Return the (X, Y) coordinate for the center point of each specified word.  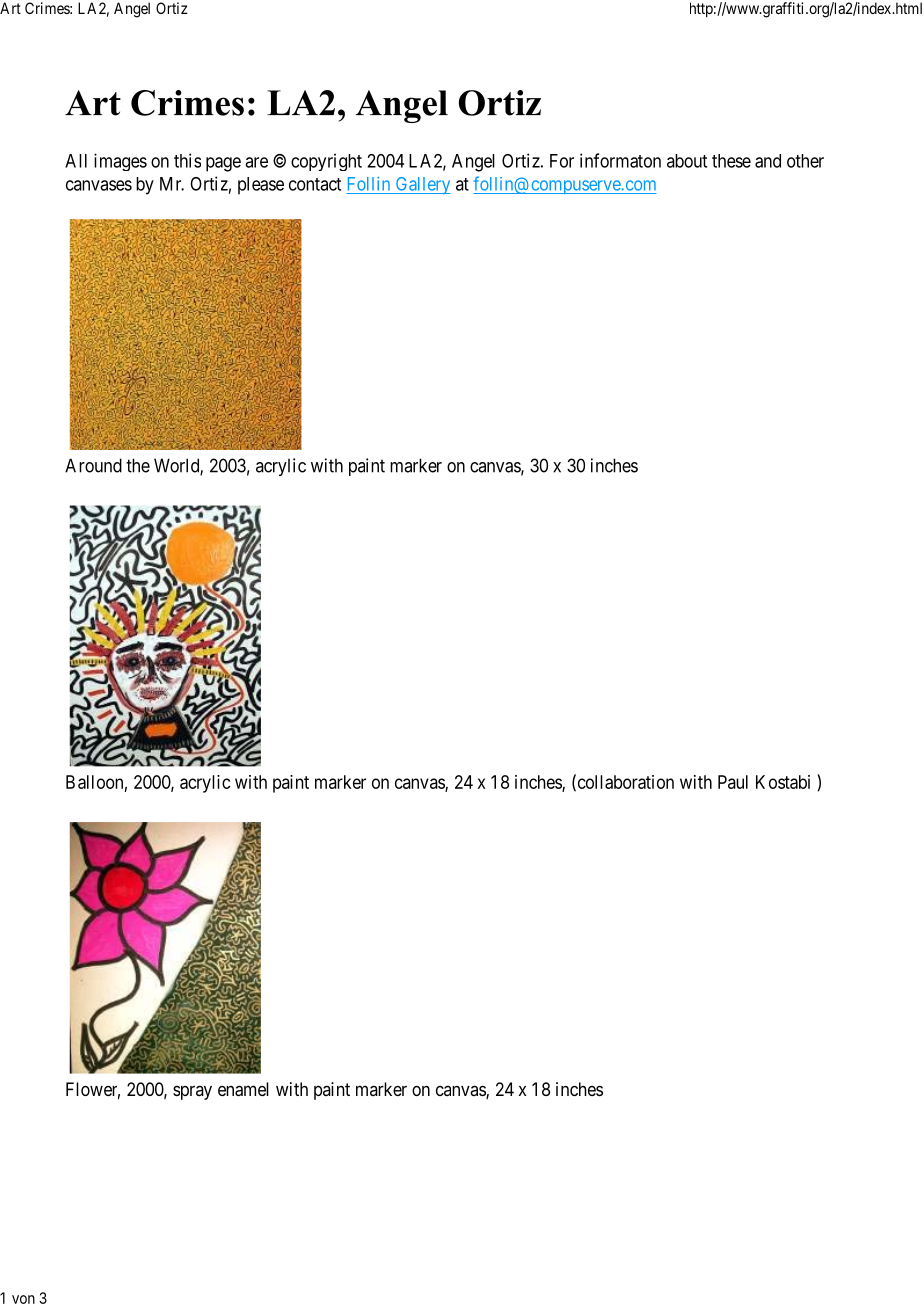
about (687, 161)
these (731, 161)
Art (10, 8)
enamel (243, 1089)
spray (192, 1092)
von (23, 1299)
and (768, 161)
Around (93, 465)
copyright (326, 162)
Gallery (422, 185)
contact (315, 184)
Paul (733, 782)
